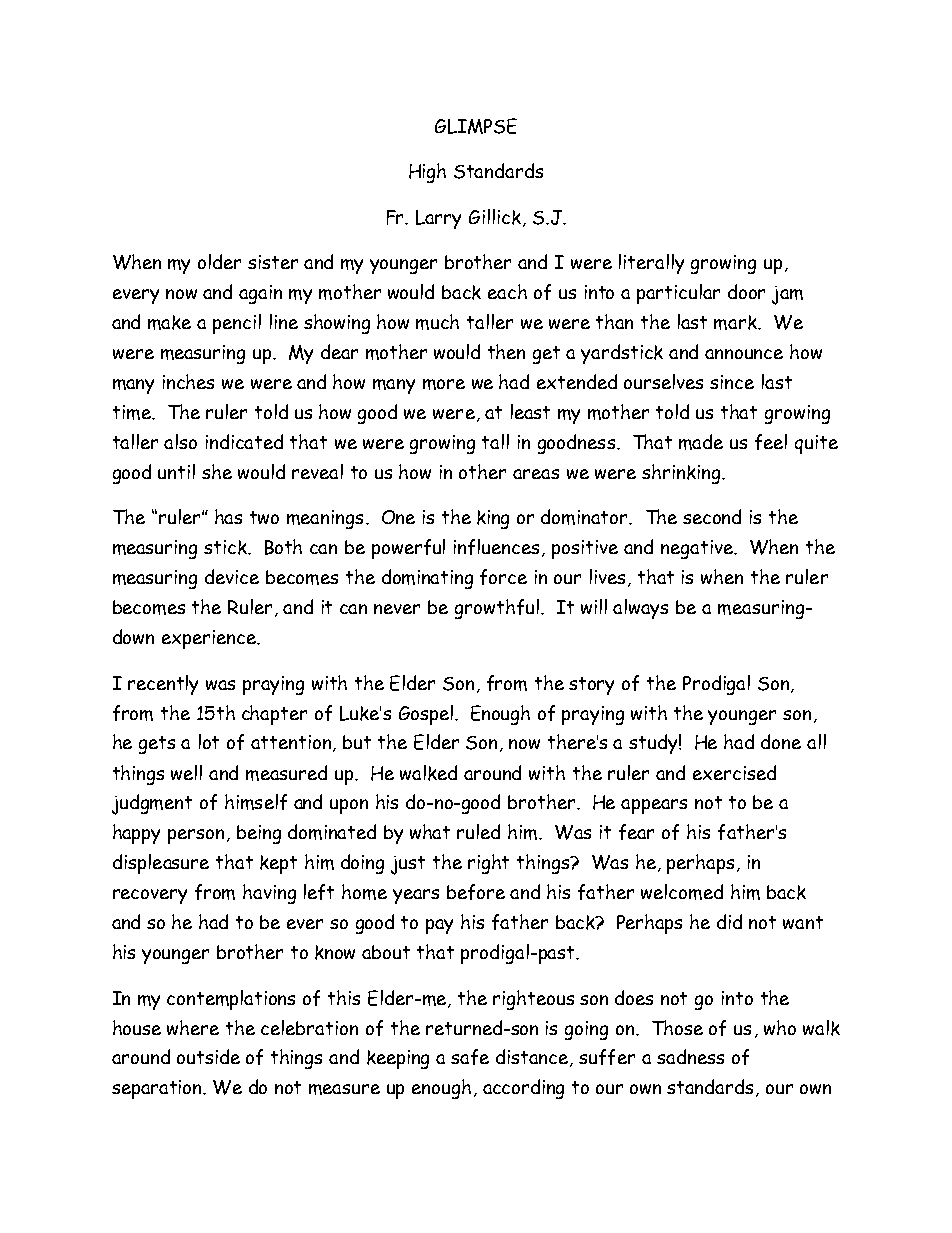 The image size is (952, 1233). I want to click on negative, so click(698, 549).
